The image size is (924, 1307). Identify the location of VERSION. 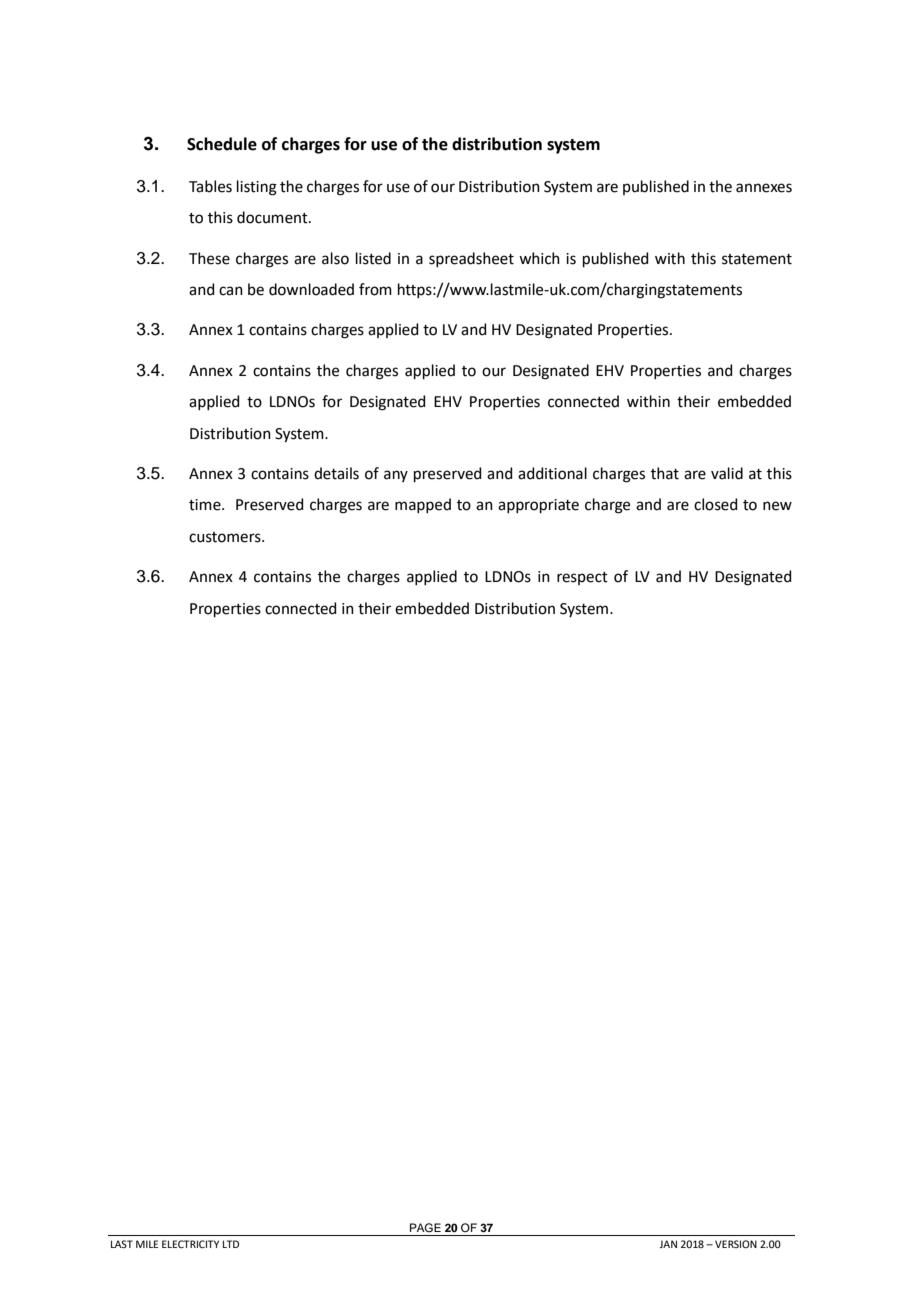
(736, 1244).
